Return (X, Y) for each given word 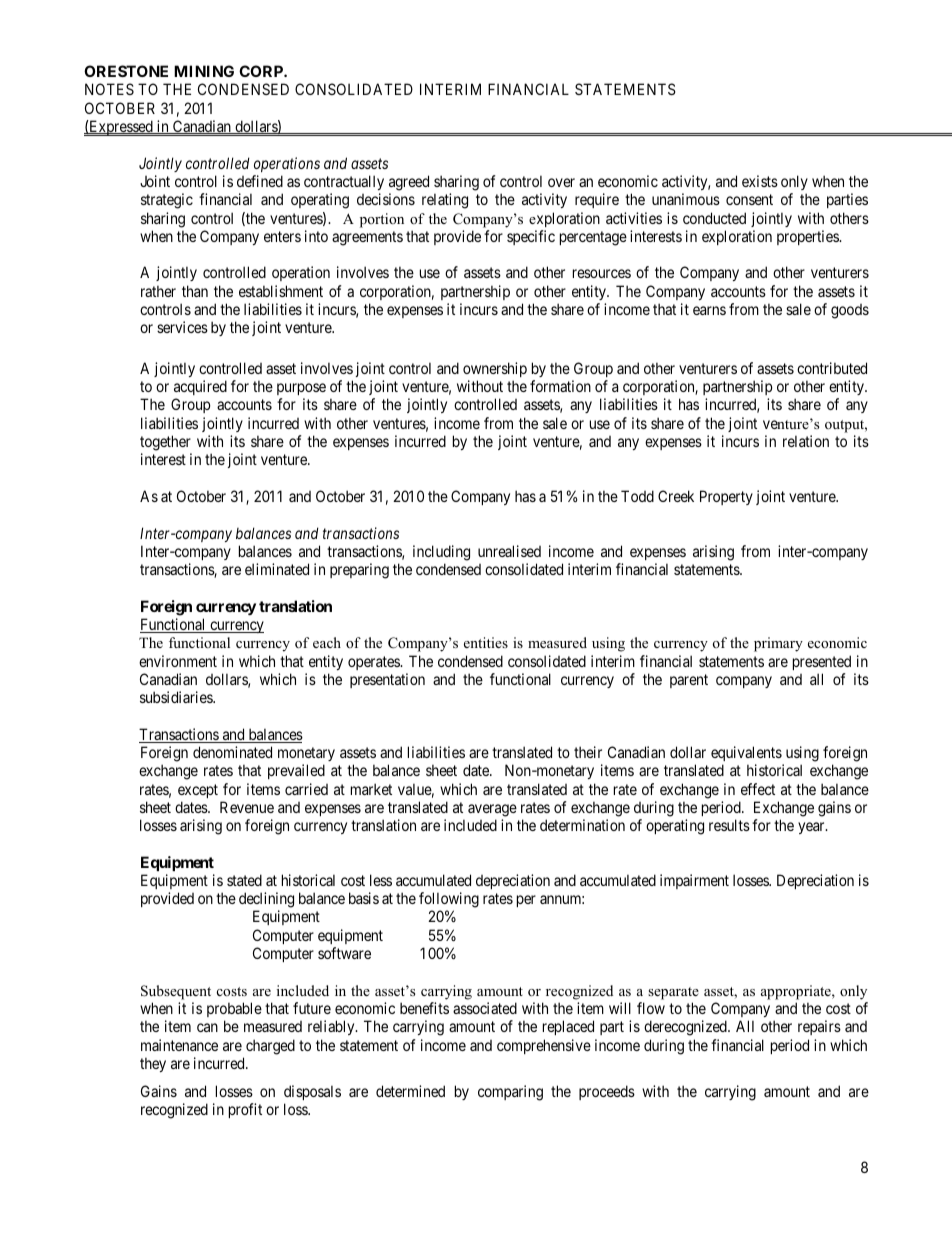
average (492, 810)
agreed (409, 183)
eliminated (277, 569)
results (729, 825)
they (153, 1064)
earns (709, 310)
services (182, 327)
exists (760, 181)
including (441, 553)
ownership (495, 369)
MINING (204, 71)
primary (778, 644)
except (198, 791)
